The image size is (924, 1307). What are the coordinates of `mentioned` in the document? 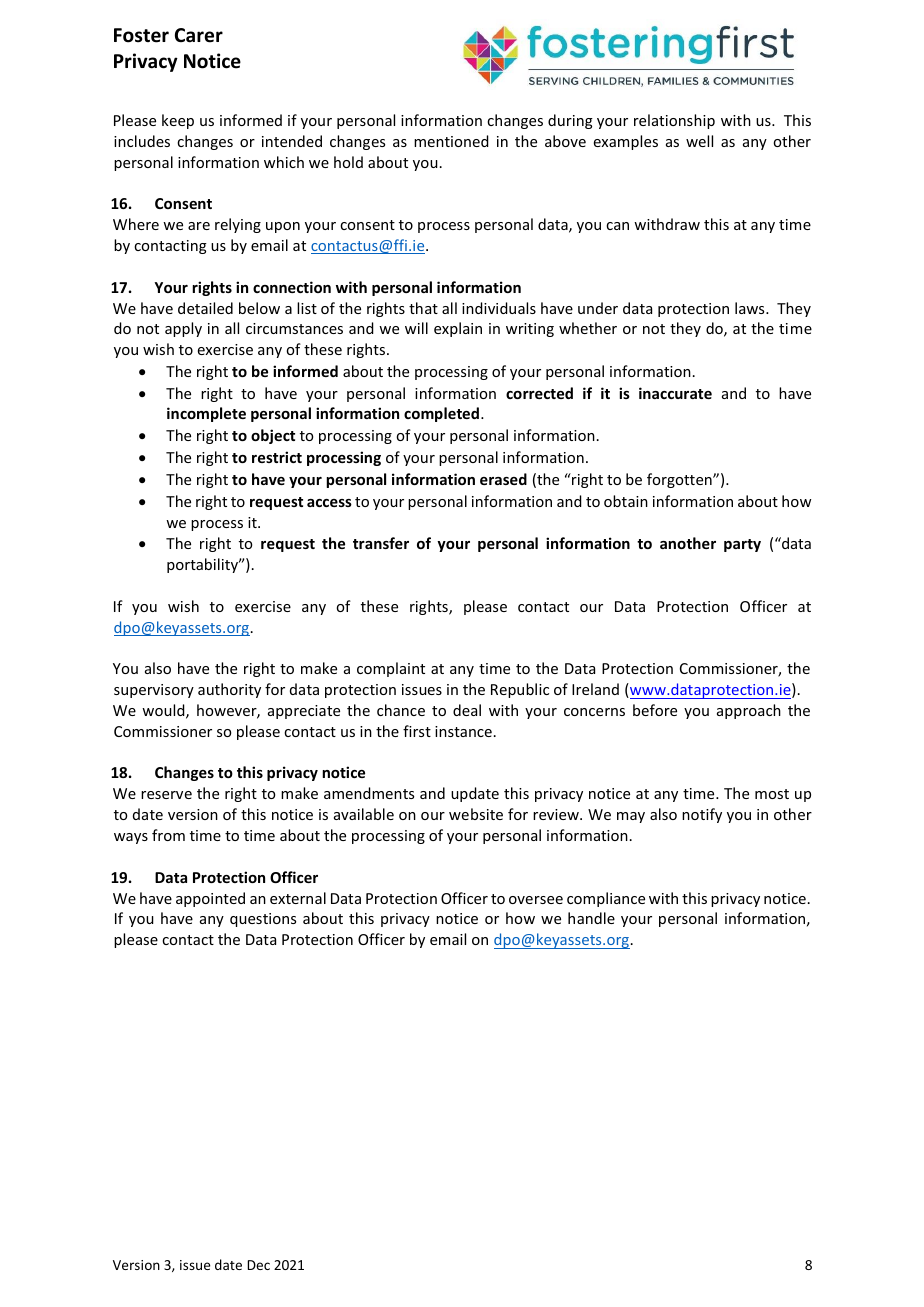 It's located at (451, 141).
